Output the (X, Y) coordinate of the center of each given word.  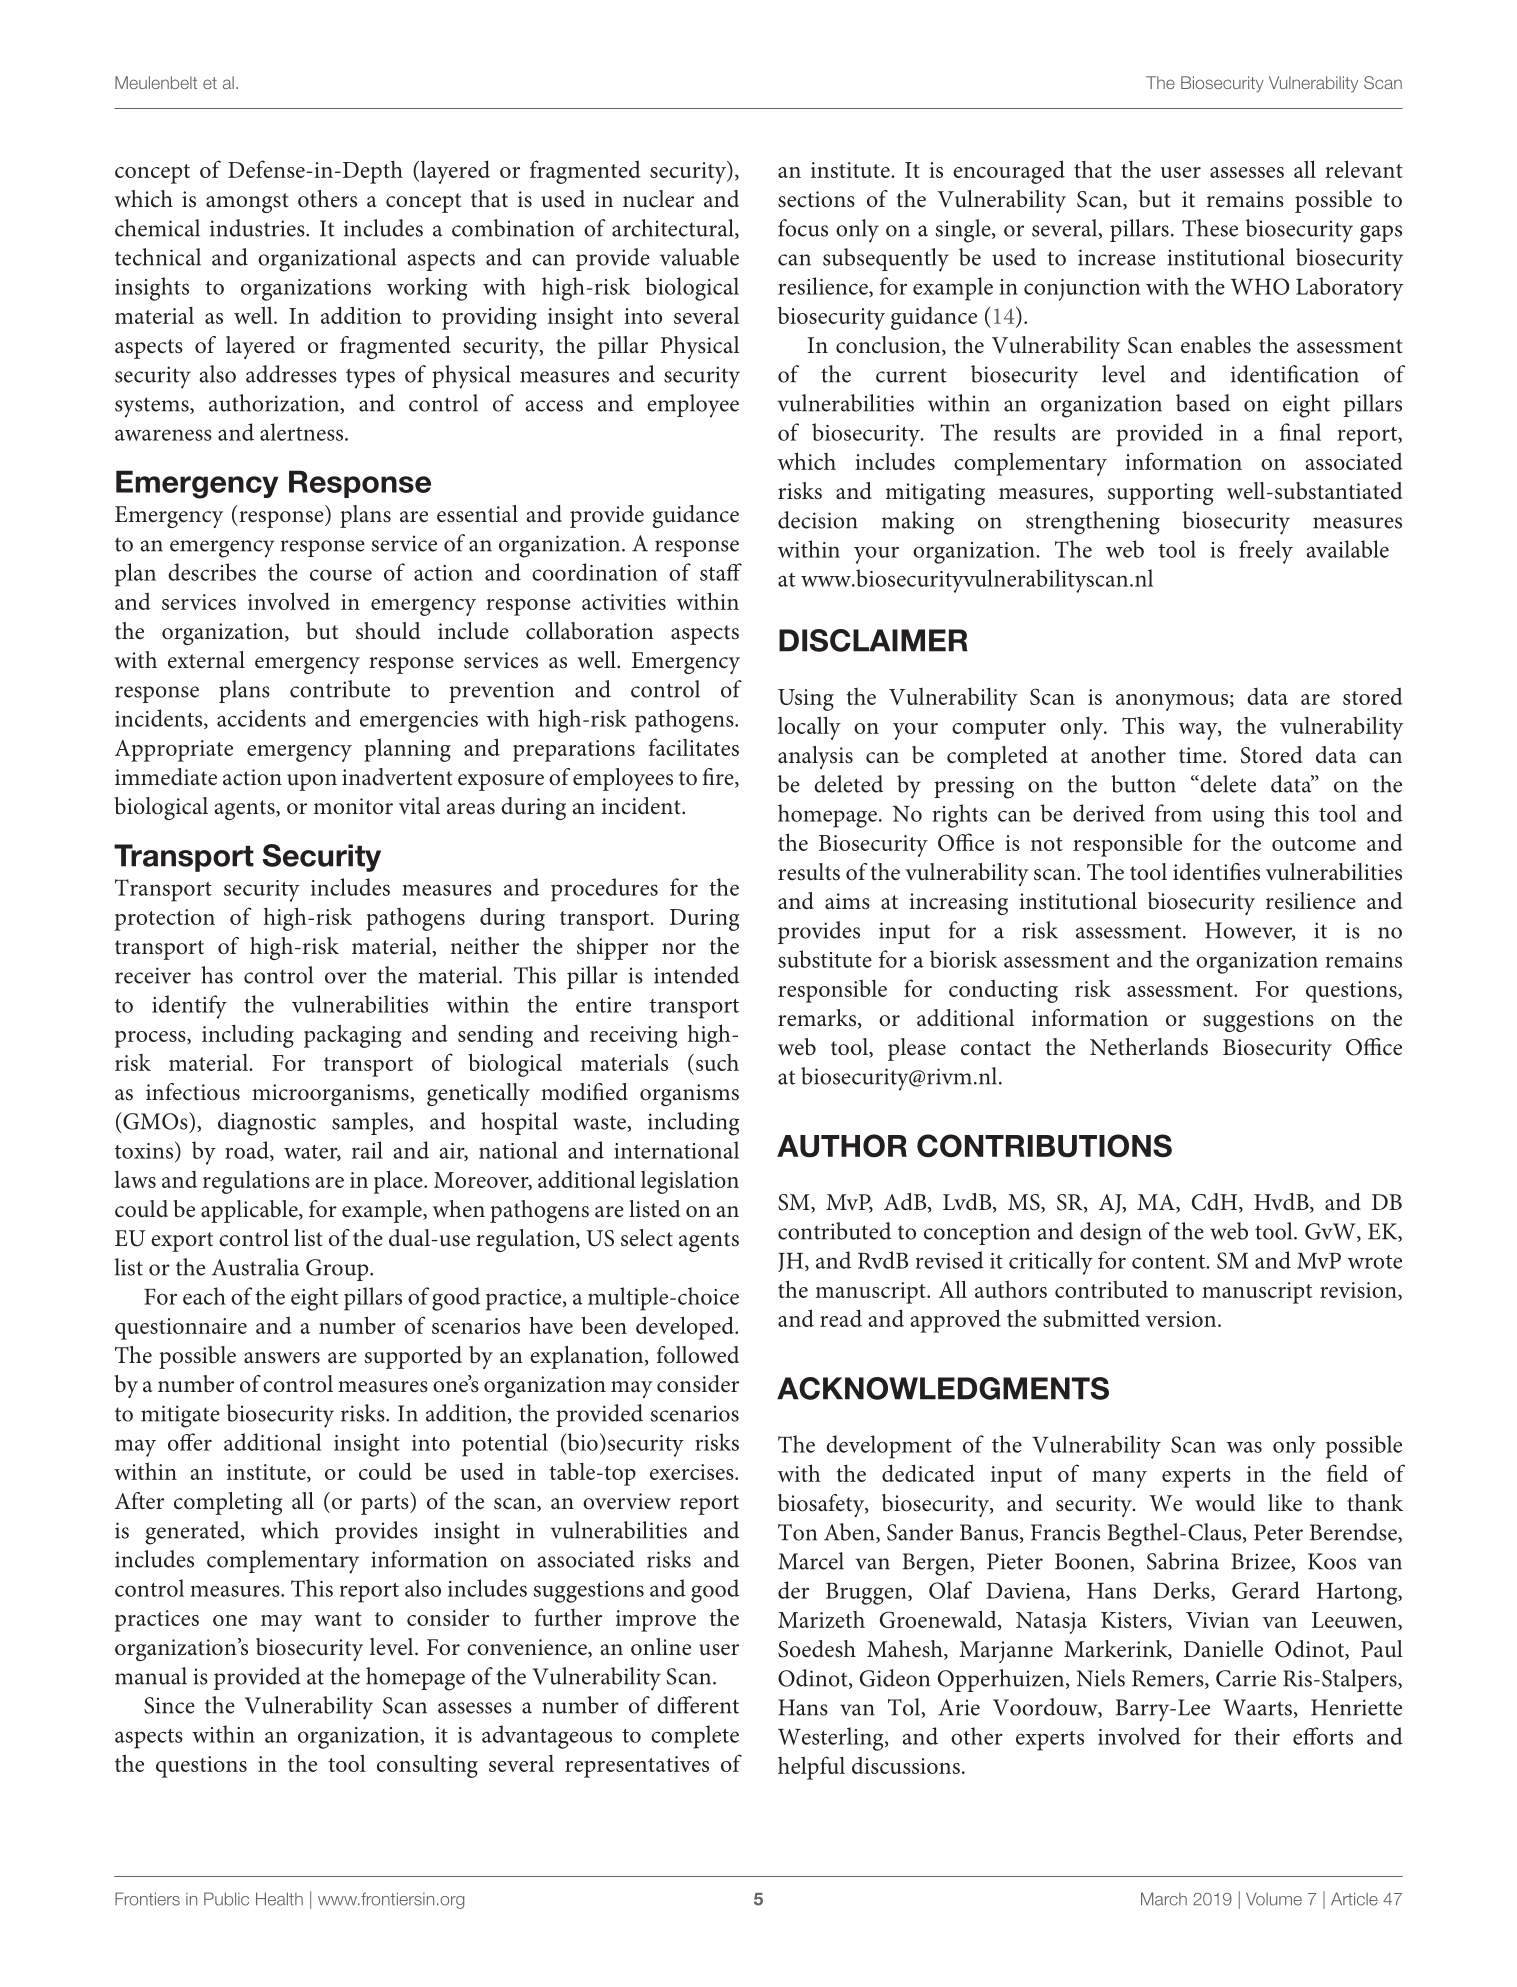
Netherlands (1149, 1047)
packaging (353, 1036)
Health (279, 1899)
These (1210, 228)
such (716, 1062)
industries (258, 228)
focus (803, 228)
